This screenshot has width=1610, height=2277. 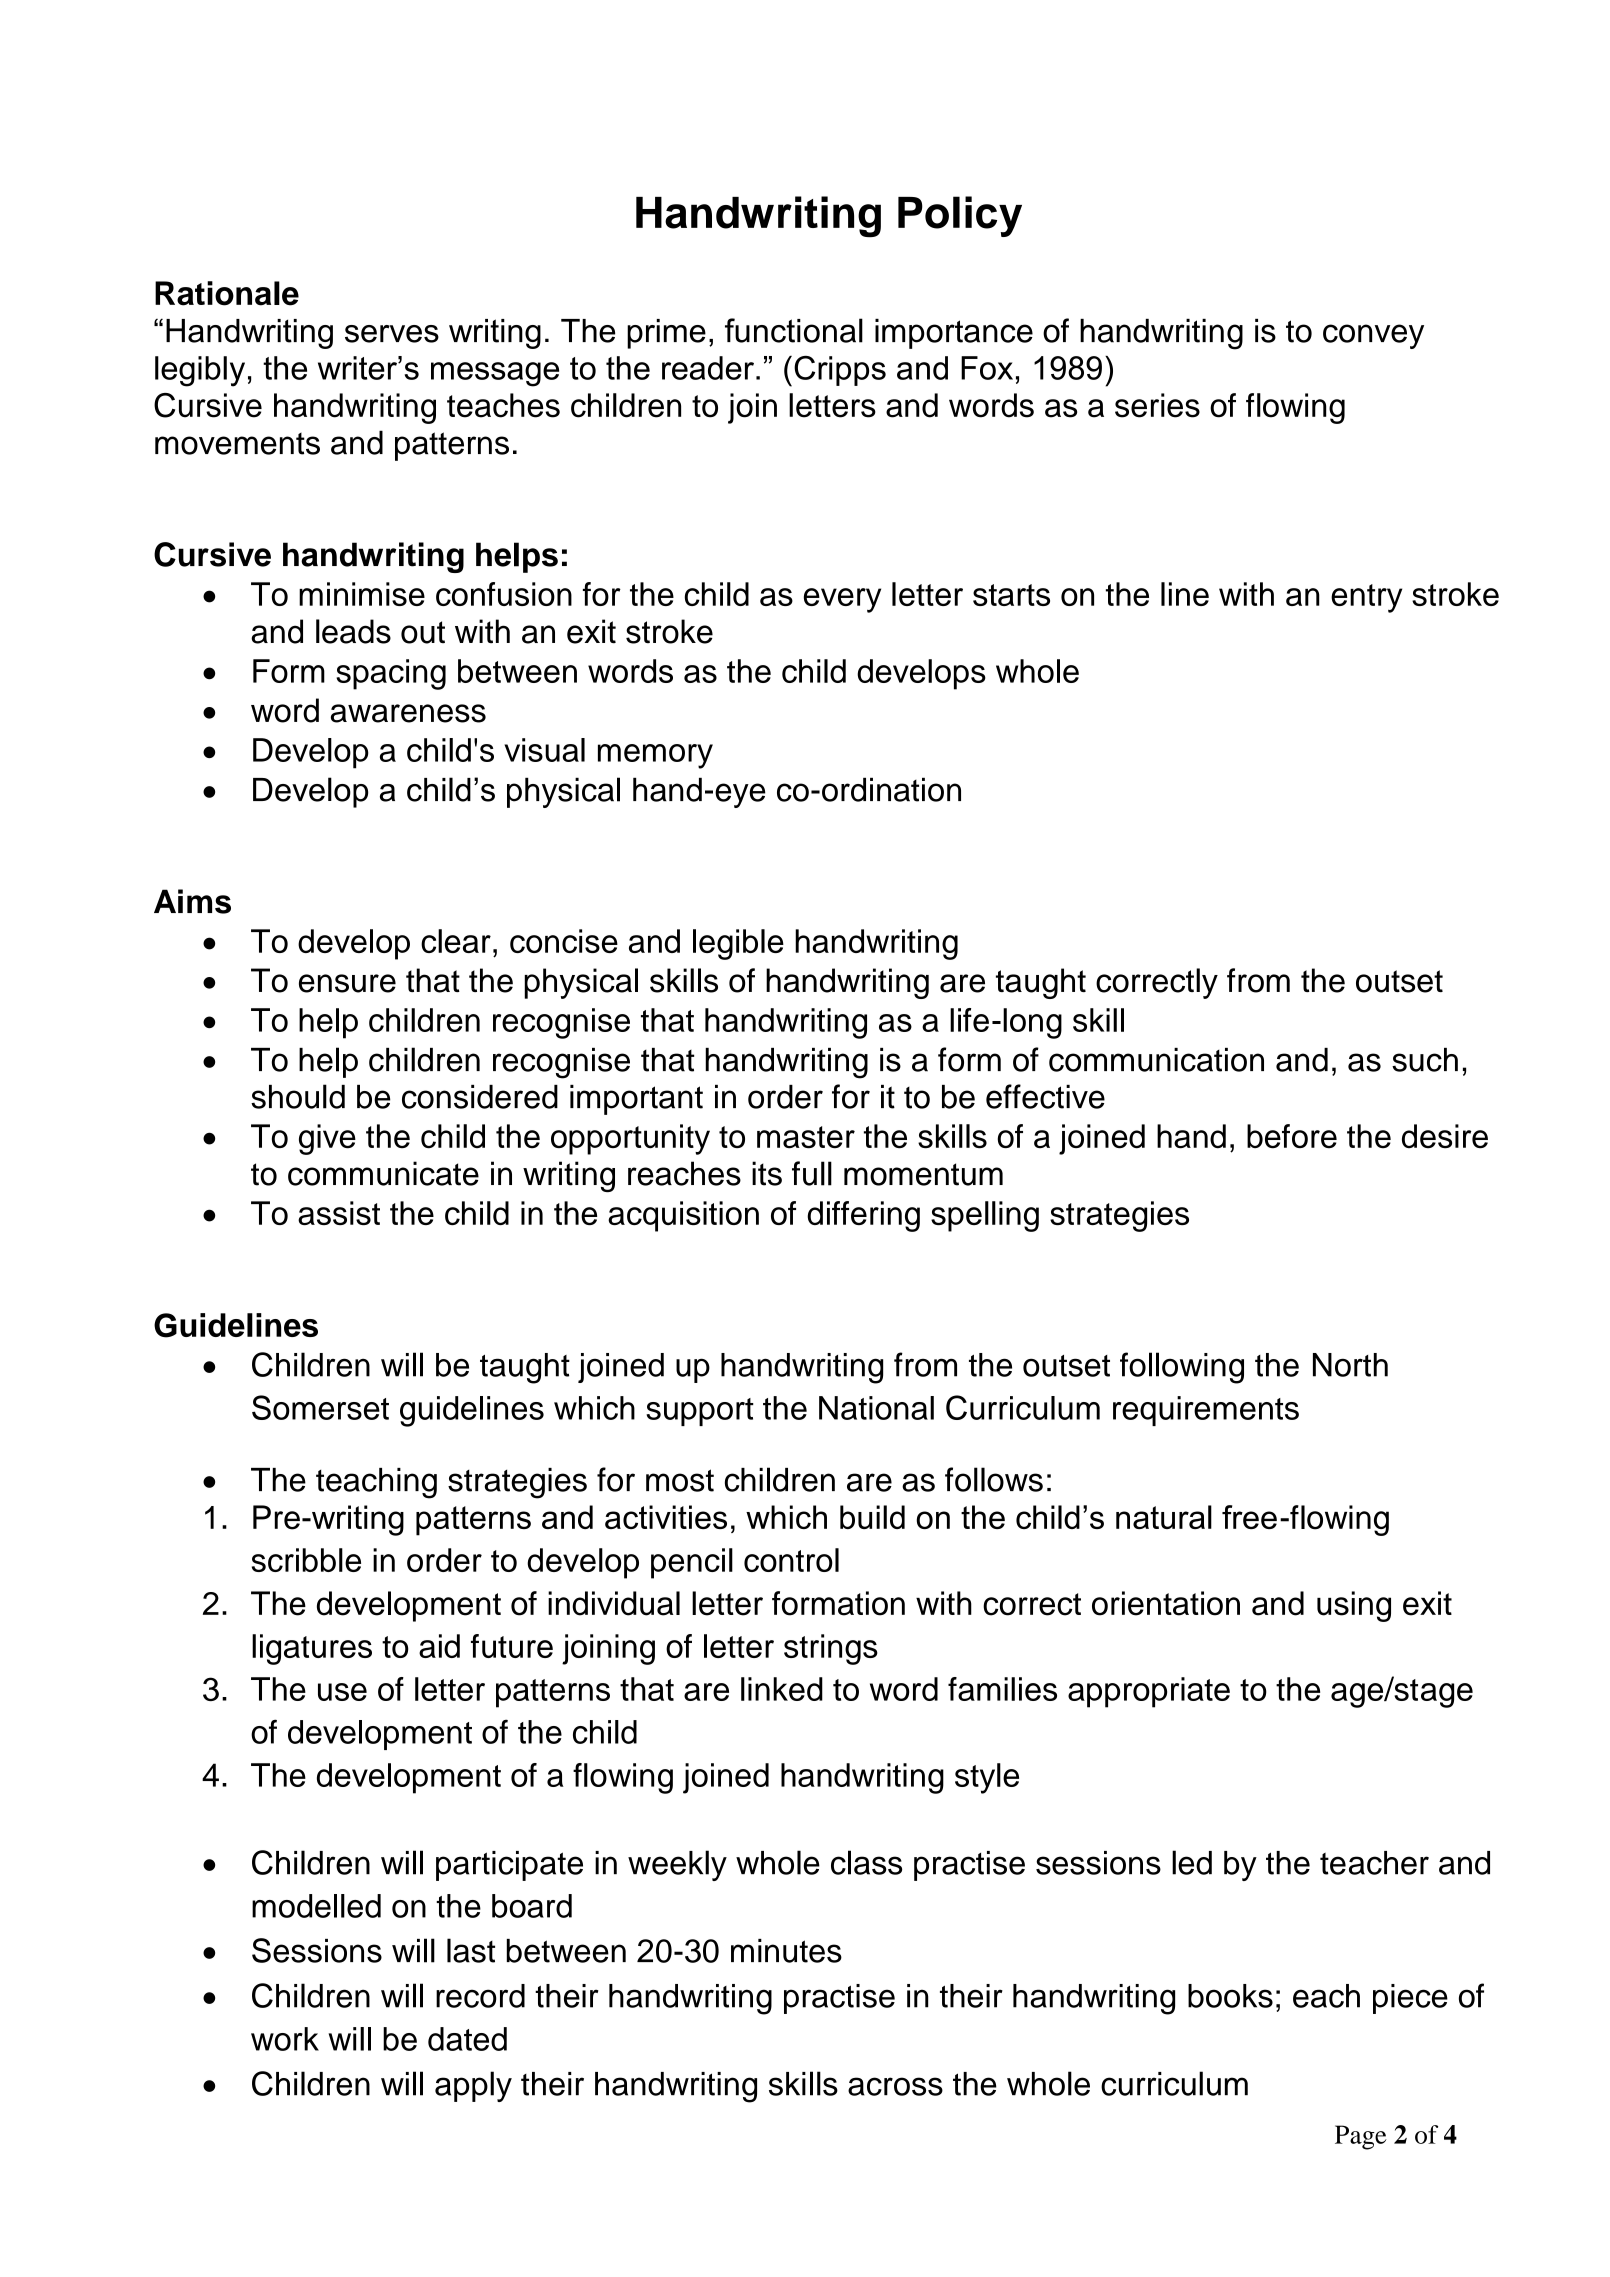 I want to click on full, so click(x=812, y=1173).
